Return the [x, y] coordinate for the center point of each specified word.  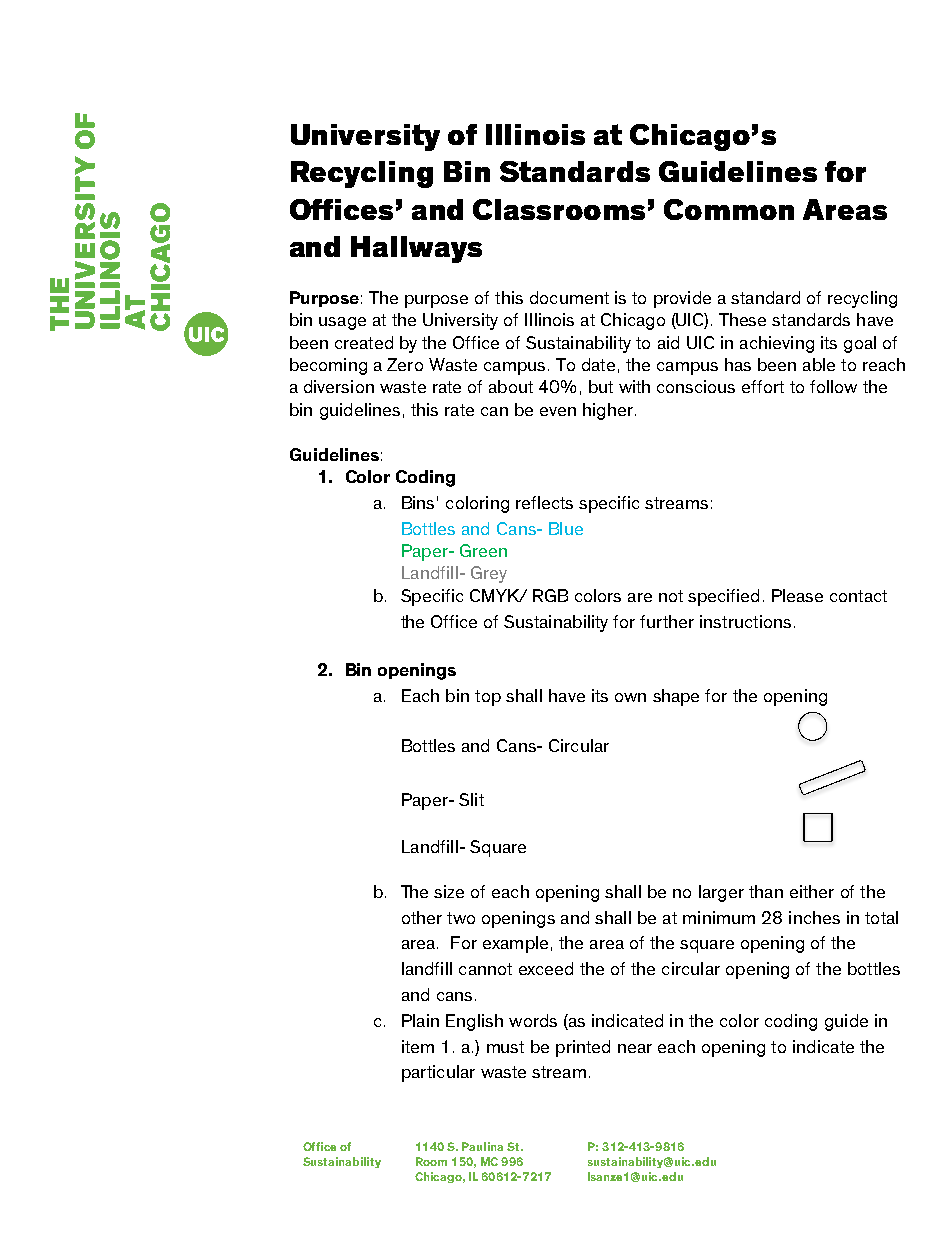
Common [729, 209]
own [630, 697]
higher [608, 411]
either [812, 891]
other [422, 917]
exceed [546, 968]
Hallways [416, 249]
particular [438, 1073]
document [569, 297]
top [488, 698]
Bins [418, 502]
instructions [745, 621]
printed [583, 1048]
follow [833, 386]
